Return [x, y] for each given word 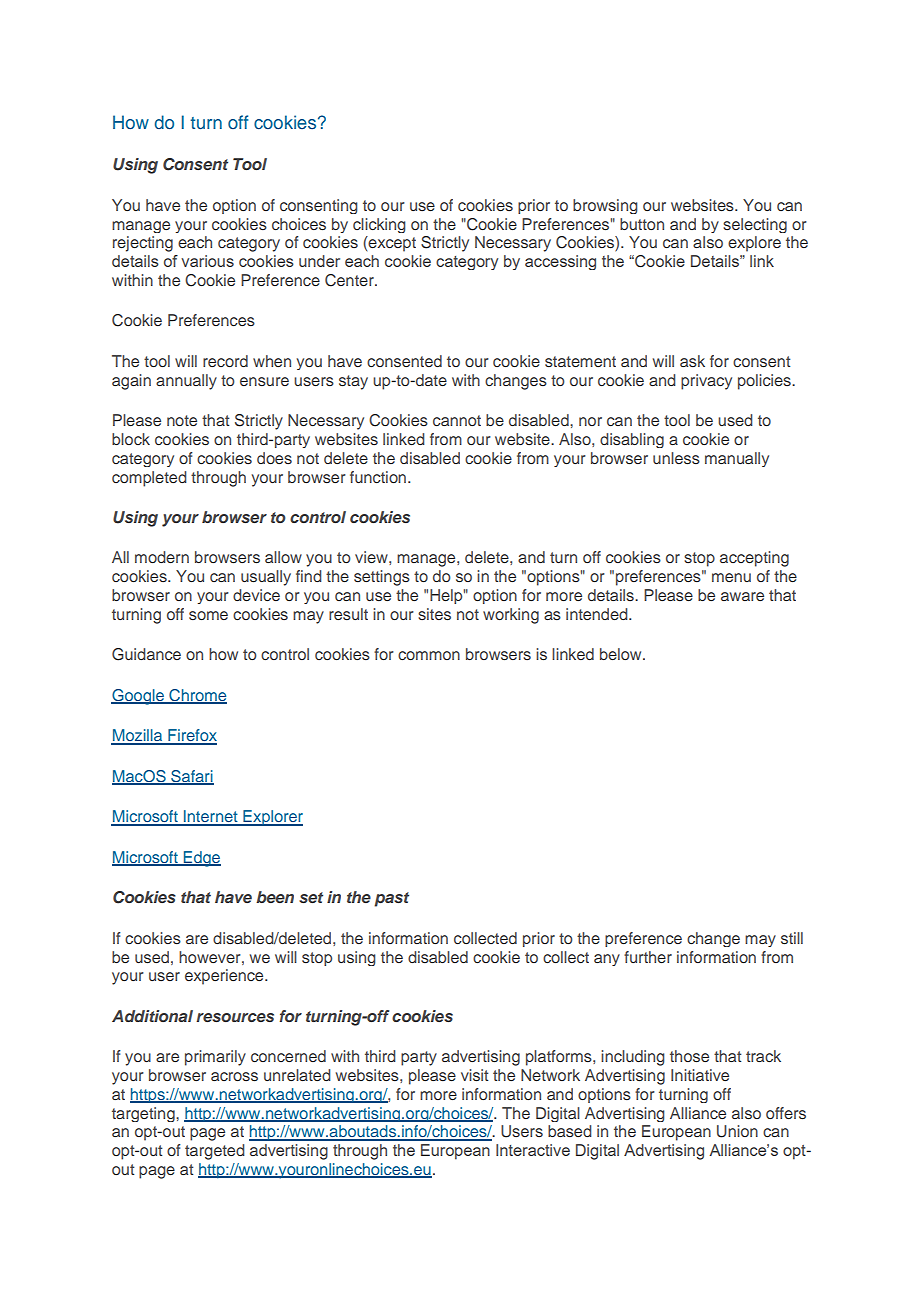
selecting [755, 225]
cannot [457, 420]
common [429, 655]
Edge [201, 859]
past [391, 899]
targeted [215, 1152]
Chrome [197, 696]
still [792, 938]
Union [737, 1131]
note [182, 420]
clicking [379, 225]
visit [474, 1075]
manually [737, 459]
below [622, 654]
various [207, 261]
